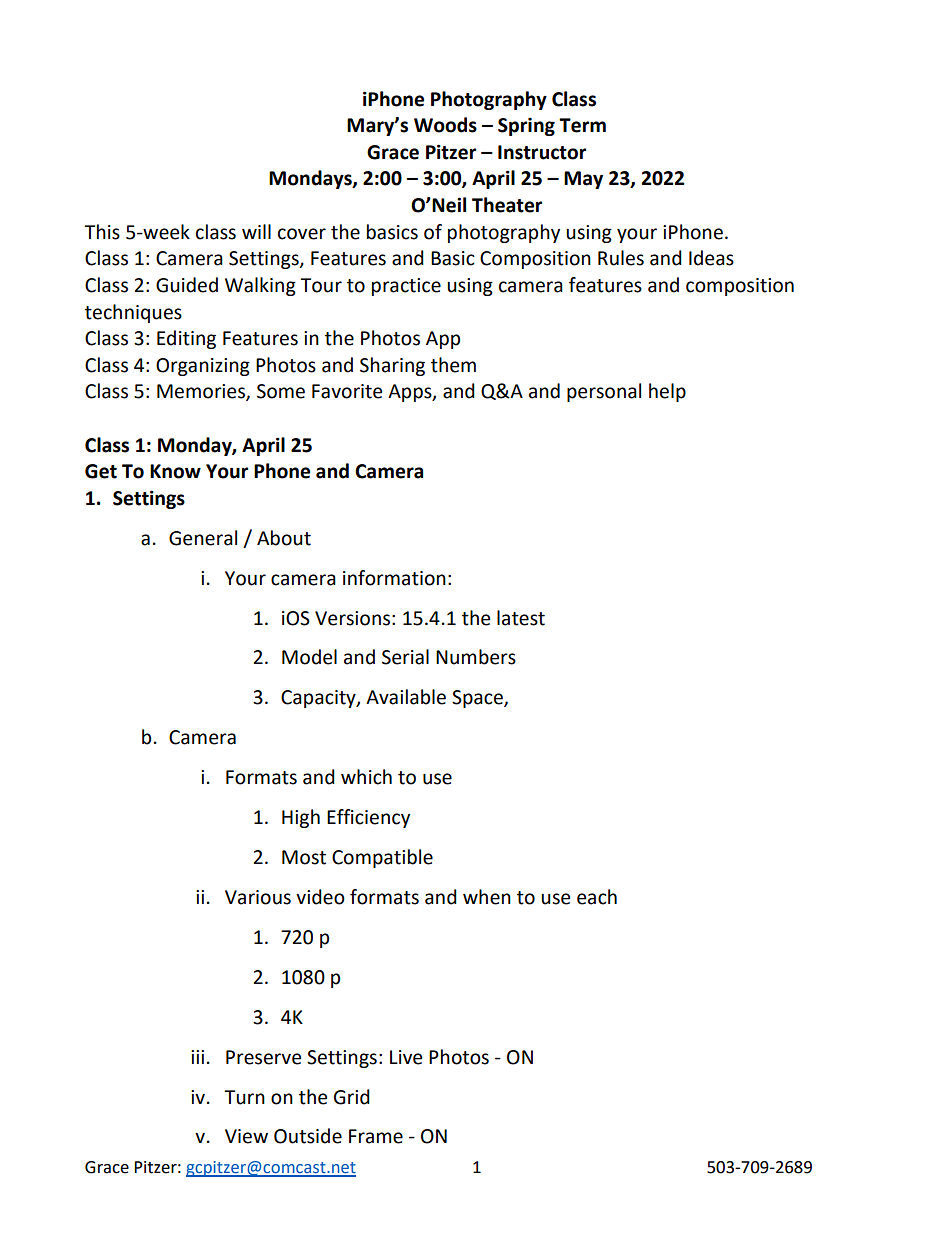  What do you see at coordinates (376, 1136) in the screenshot?
I see `Frame` at bounding box center [376, 1136].
